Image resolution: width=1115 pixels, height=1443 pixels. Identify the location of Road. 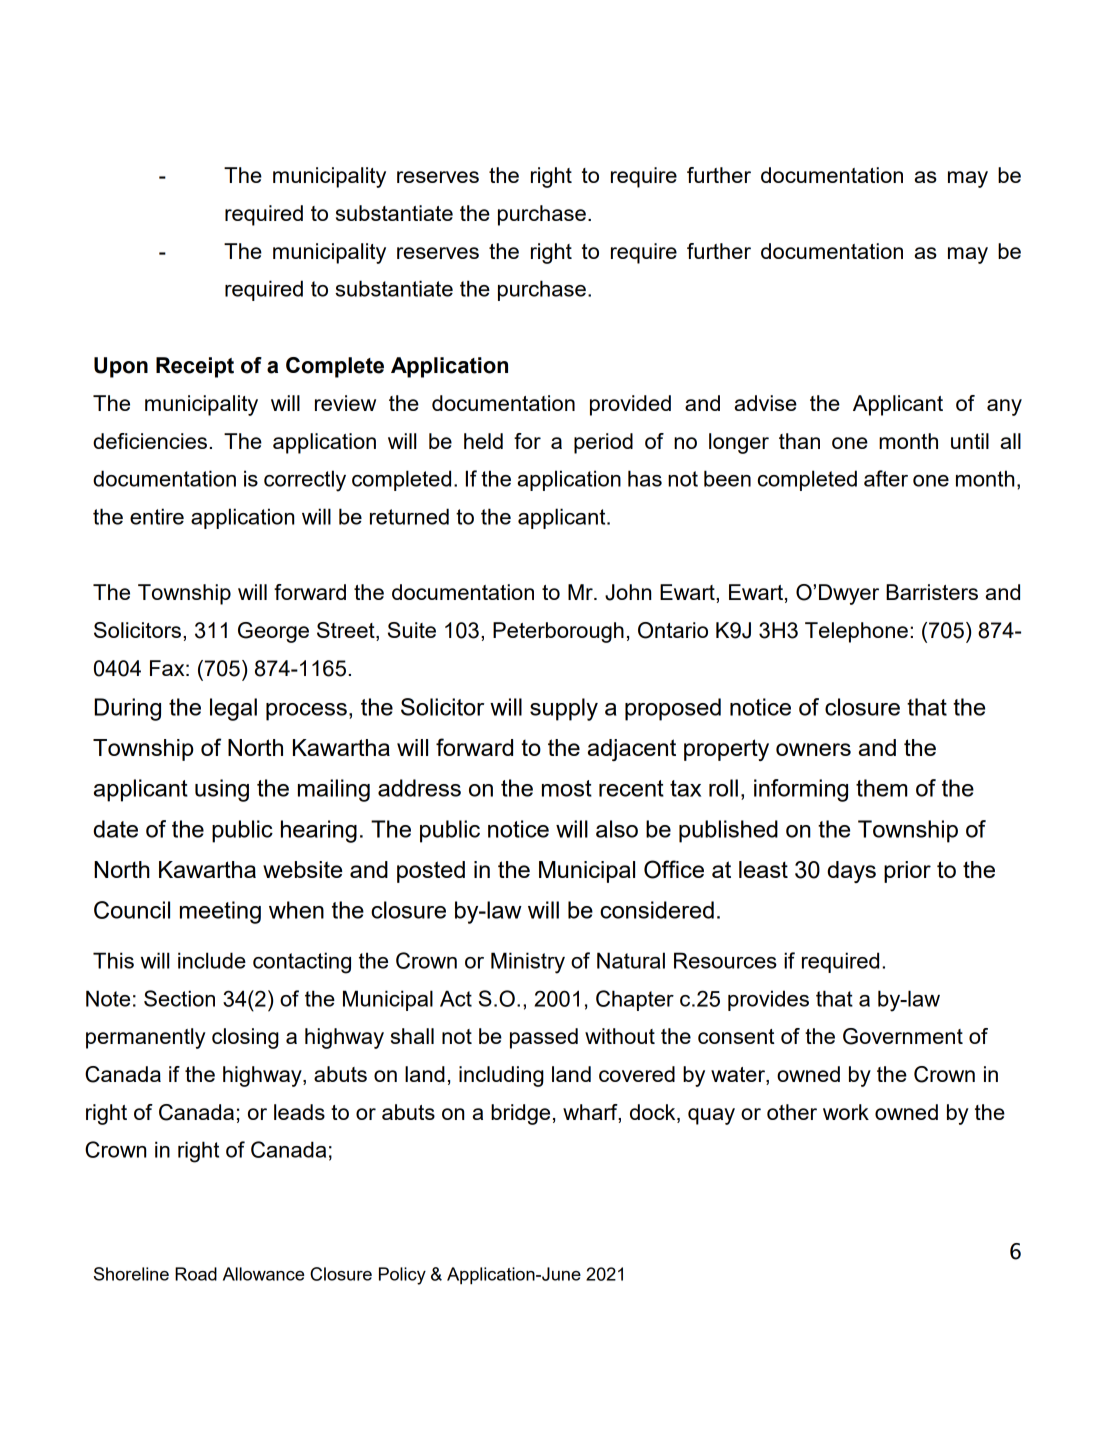
(196, 1274).
